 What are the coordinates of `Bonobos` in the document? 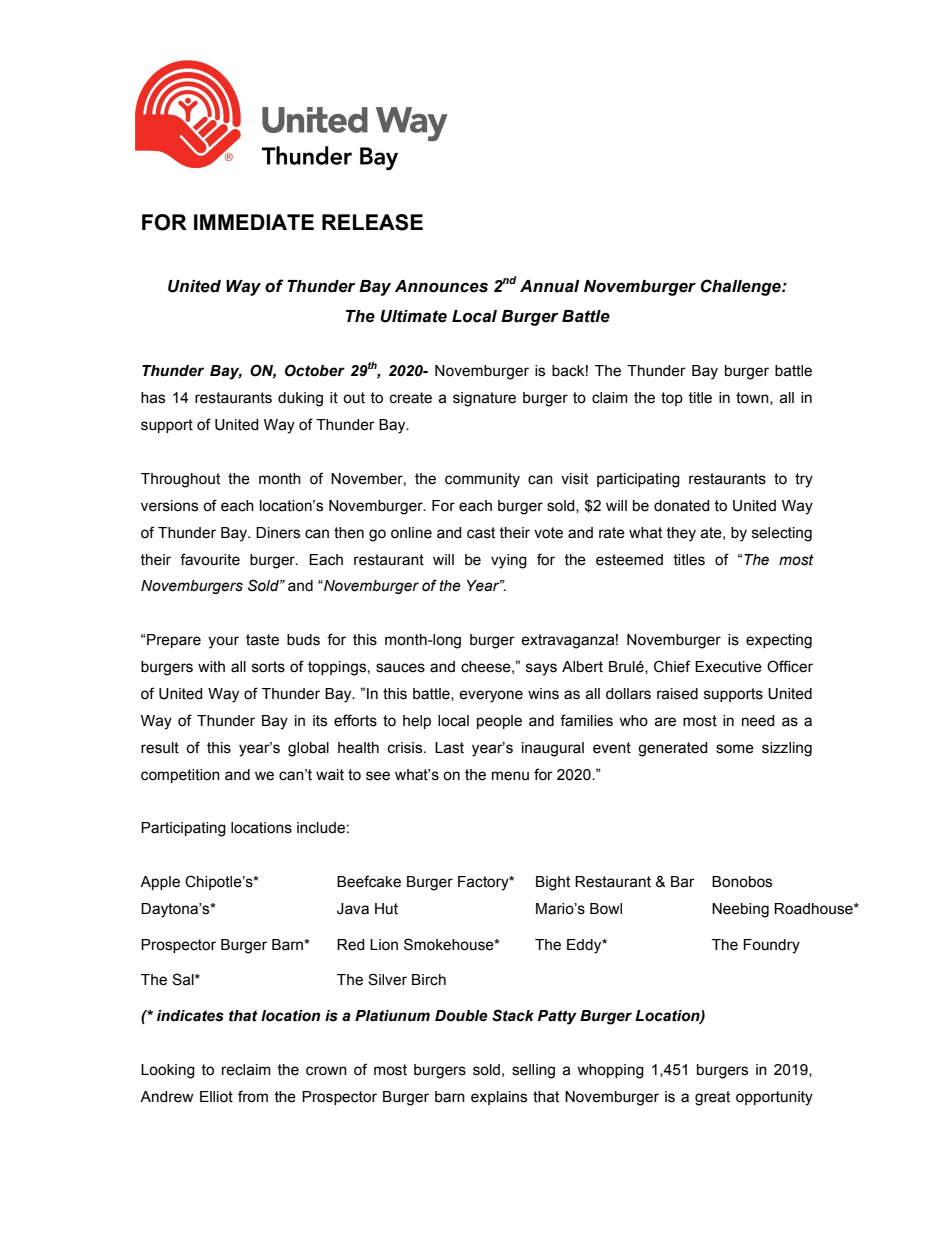 It's located at (742, 882).
